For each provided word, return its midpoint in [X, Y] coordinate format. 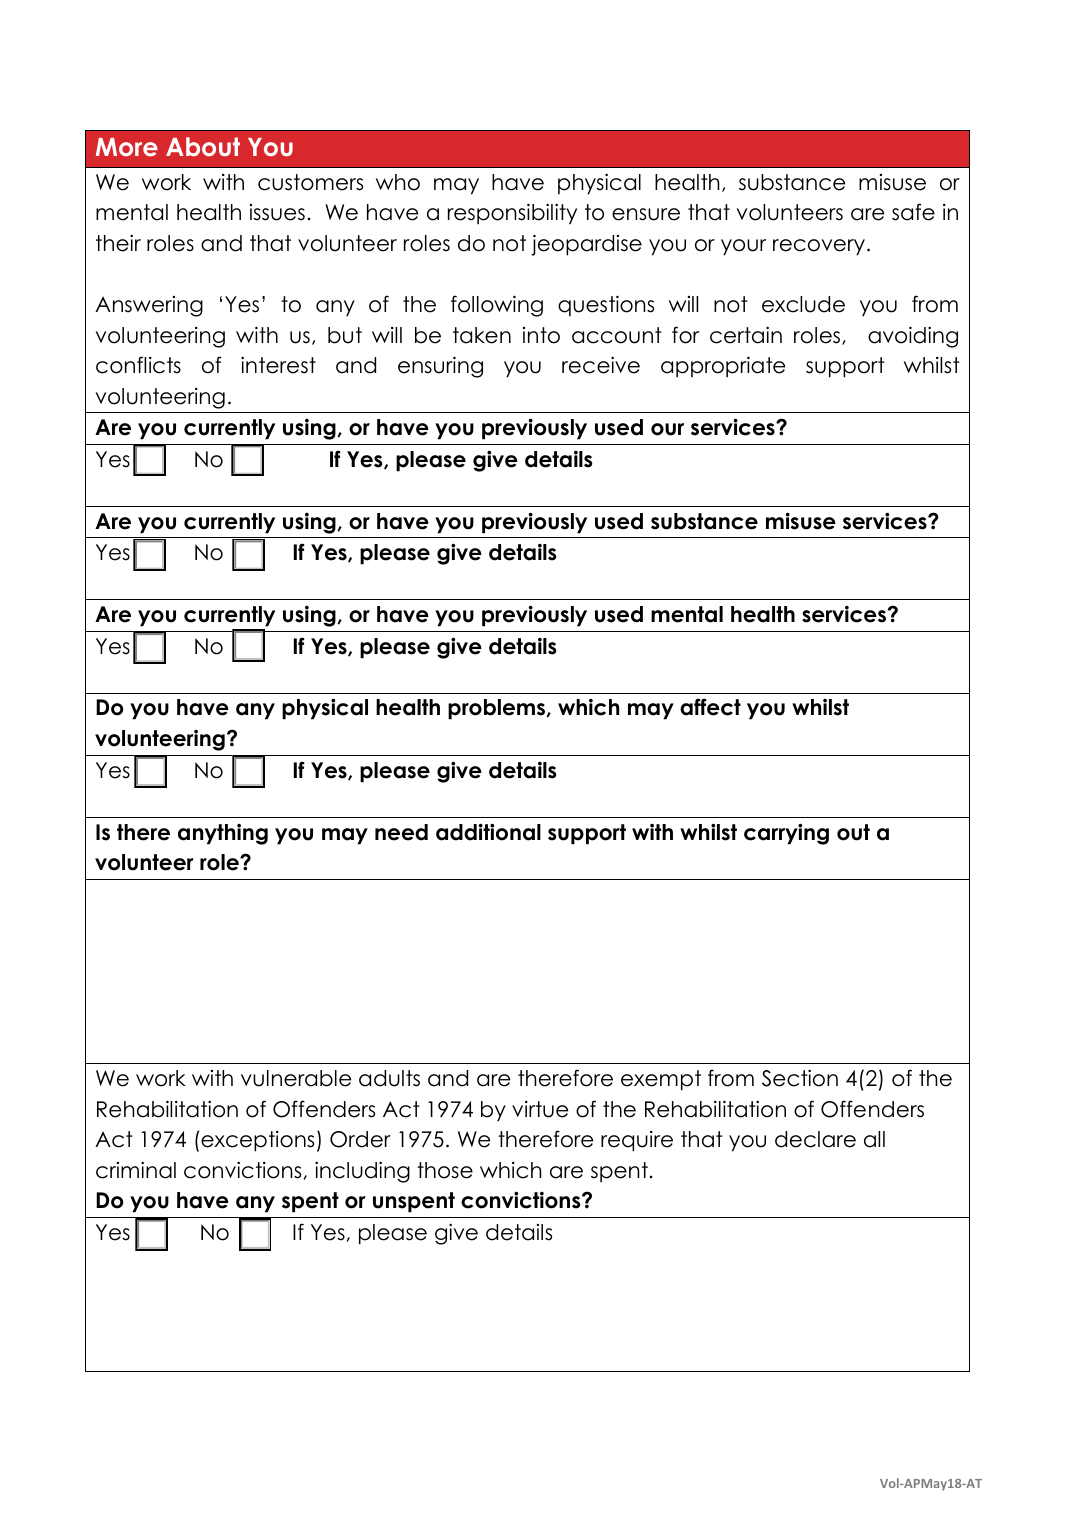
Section [800, 1078]
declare [815, 1139]
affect [710, 707]
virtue [540, 1109]
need [401, 832]
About [203, 146]
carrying [786, 834]
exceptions [257, 1141]
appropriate [723, 367]
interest [278, 365]
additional [488, 832]
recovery [819, 247]
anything [223, 834]
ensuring [440, 367]
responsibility [512, 214]
